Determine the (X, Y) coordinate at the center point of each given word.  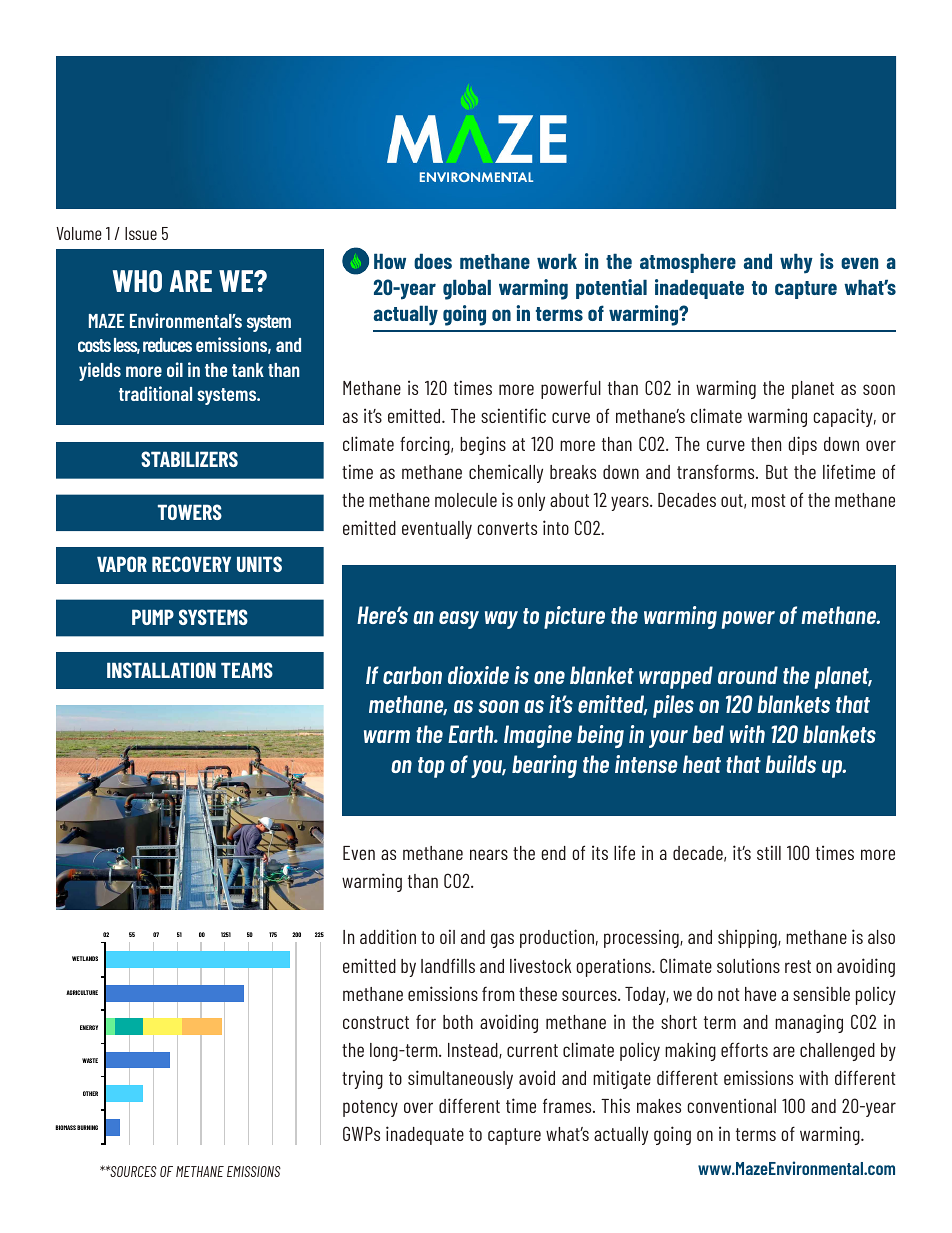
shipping (748, 938)
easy (459, 620)
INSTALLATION (161, 670)
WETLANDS (85, 958)
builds (790, 764)
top (431, 767)
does (433, 261)
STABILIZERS (189, 459)
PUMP (153, 617)
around (748, 675)
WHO (137, 281)
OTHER (90, 1093)
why (796, 263)
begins (483, 445)
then (766, 444)
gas (502, 940)
